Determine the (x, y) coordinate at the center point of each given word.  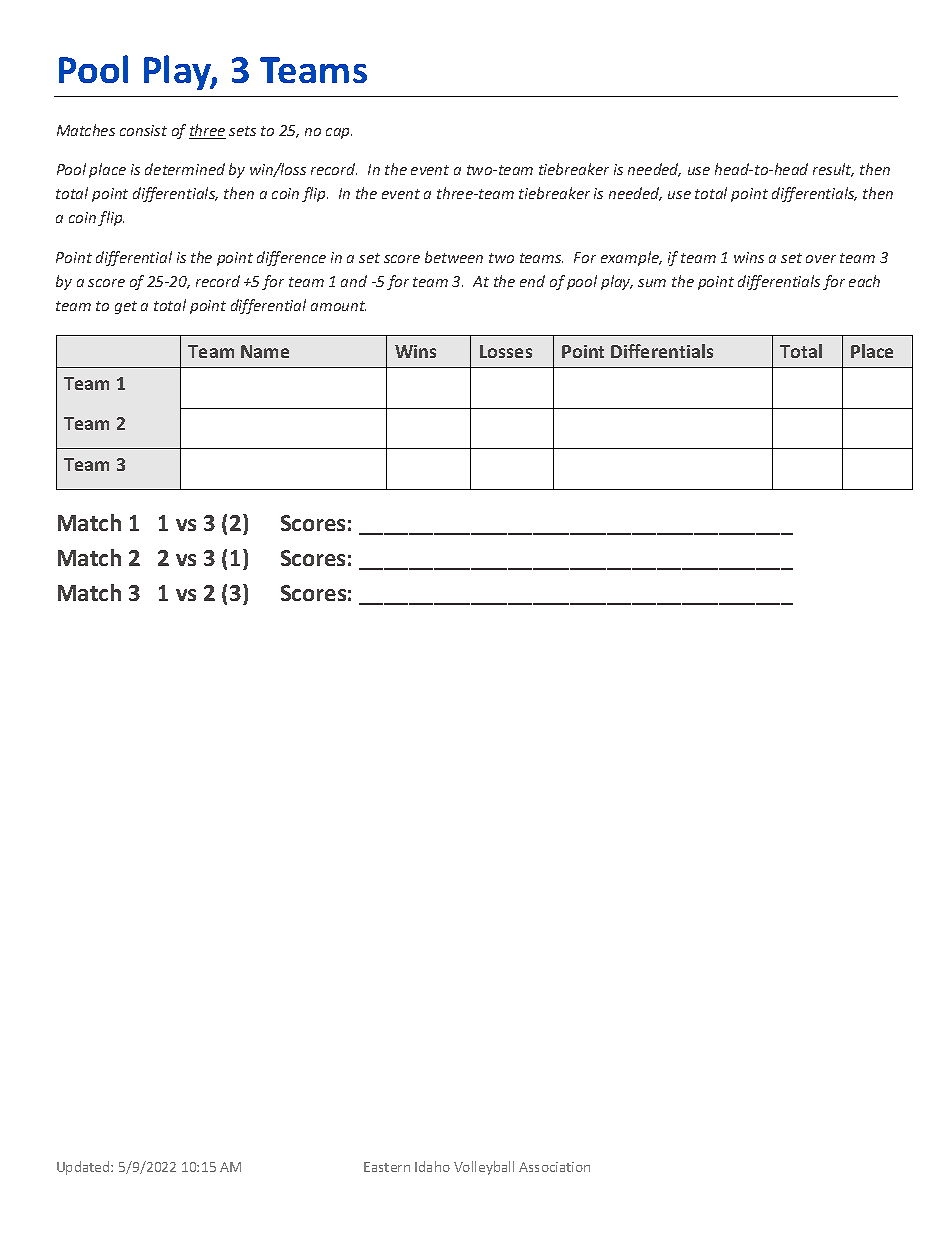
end (532, 281)
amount (338, 306)
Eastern (387, 1167)
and (354, 281)
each (864, 281)
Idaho (432, 1166)
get (126, 307)
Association (554, 1167)
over (821, 259)
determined (185, 169)
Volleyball (484, 1168)
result (833, 170)
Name (265, 351)
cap (339, 133)
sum (652, 283)
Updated (84, 1168)
